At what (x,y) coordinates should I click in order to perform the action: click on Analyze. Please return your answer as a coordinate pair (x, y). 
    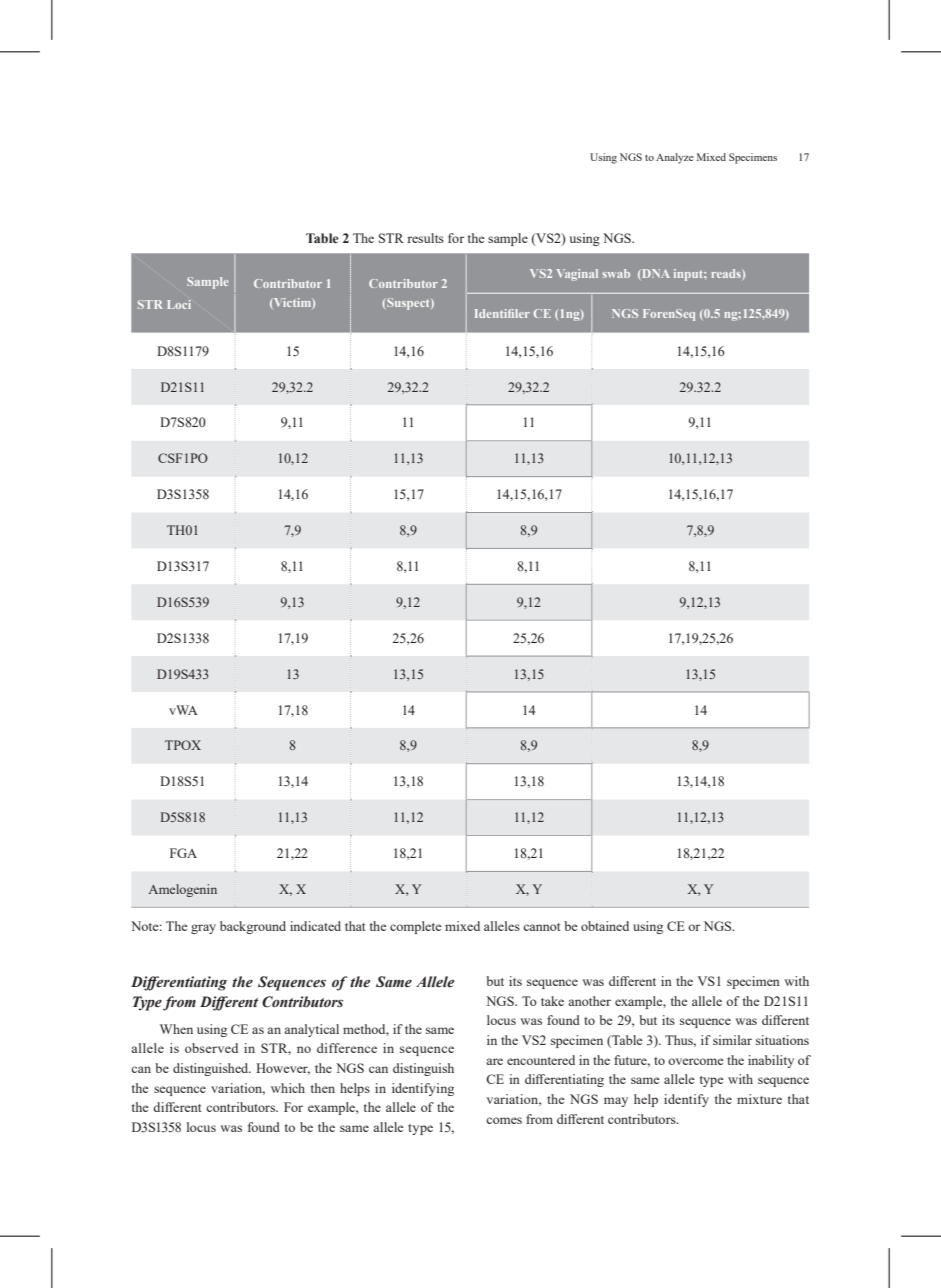
    Looking at the image, I should click on (675, 158).
